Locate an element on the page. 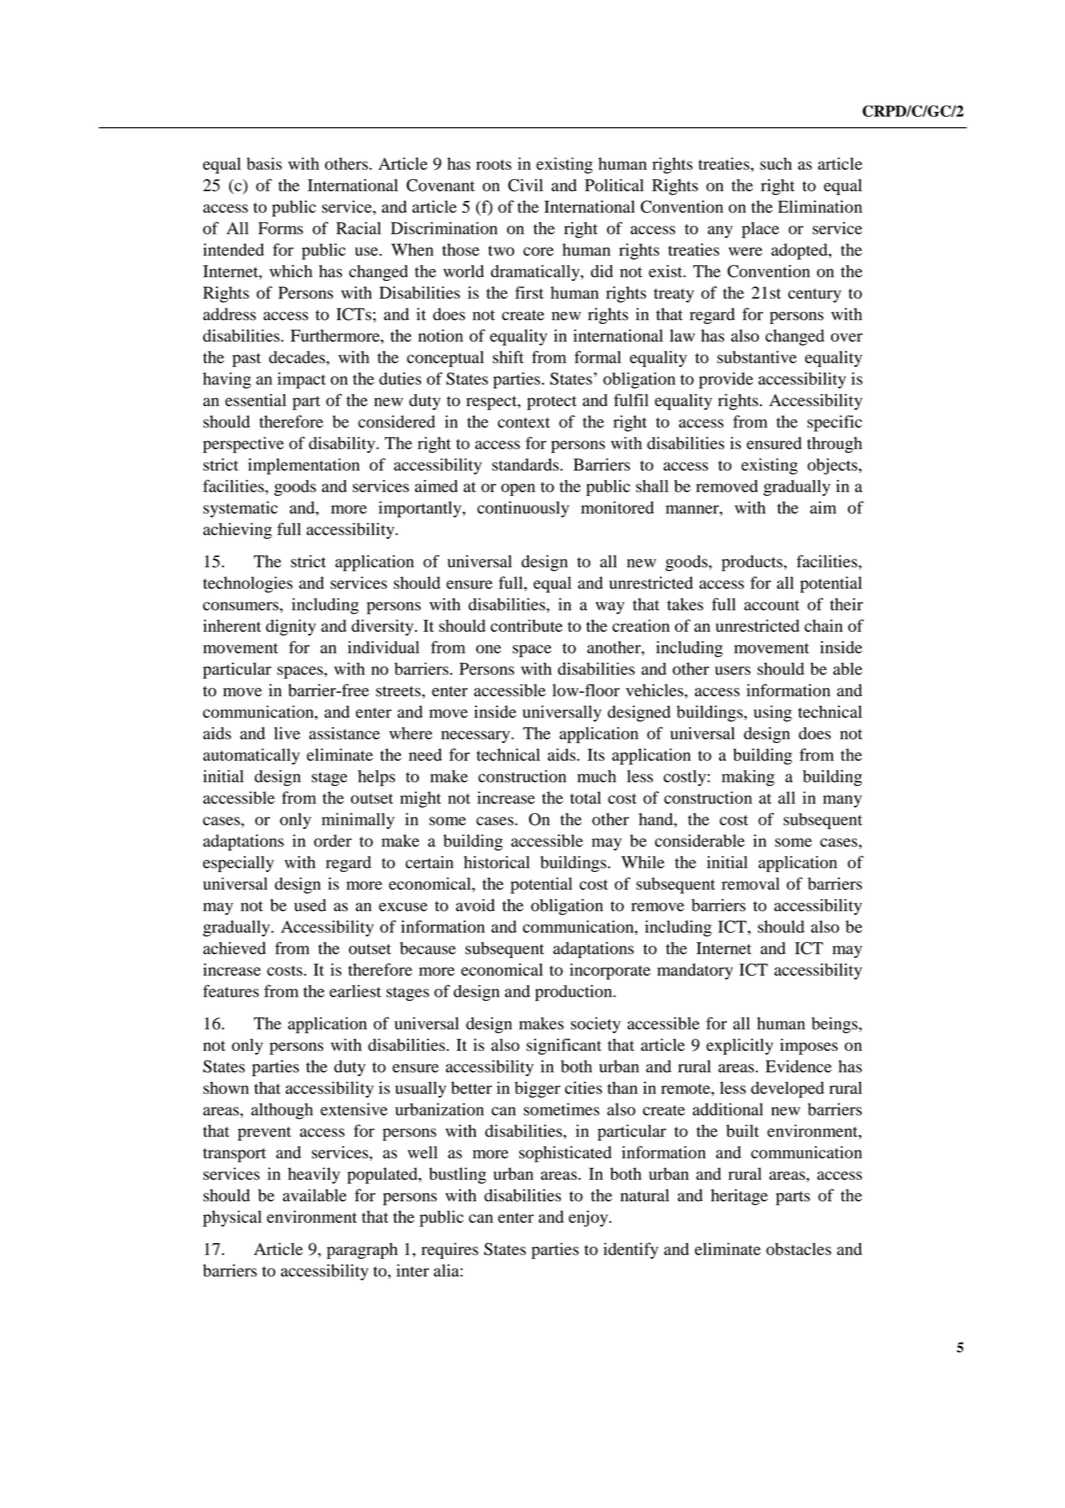  such is located at coordinates (776, 163).
